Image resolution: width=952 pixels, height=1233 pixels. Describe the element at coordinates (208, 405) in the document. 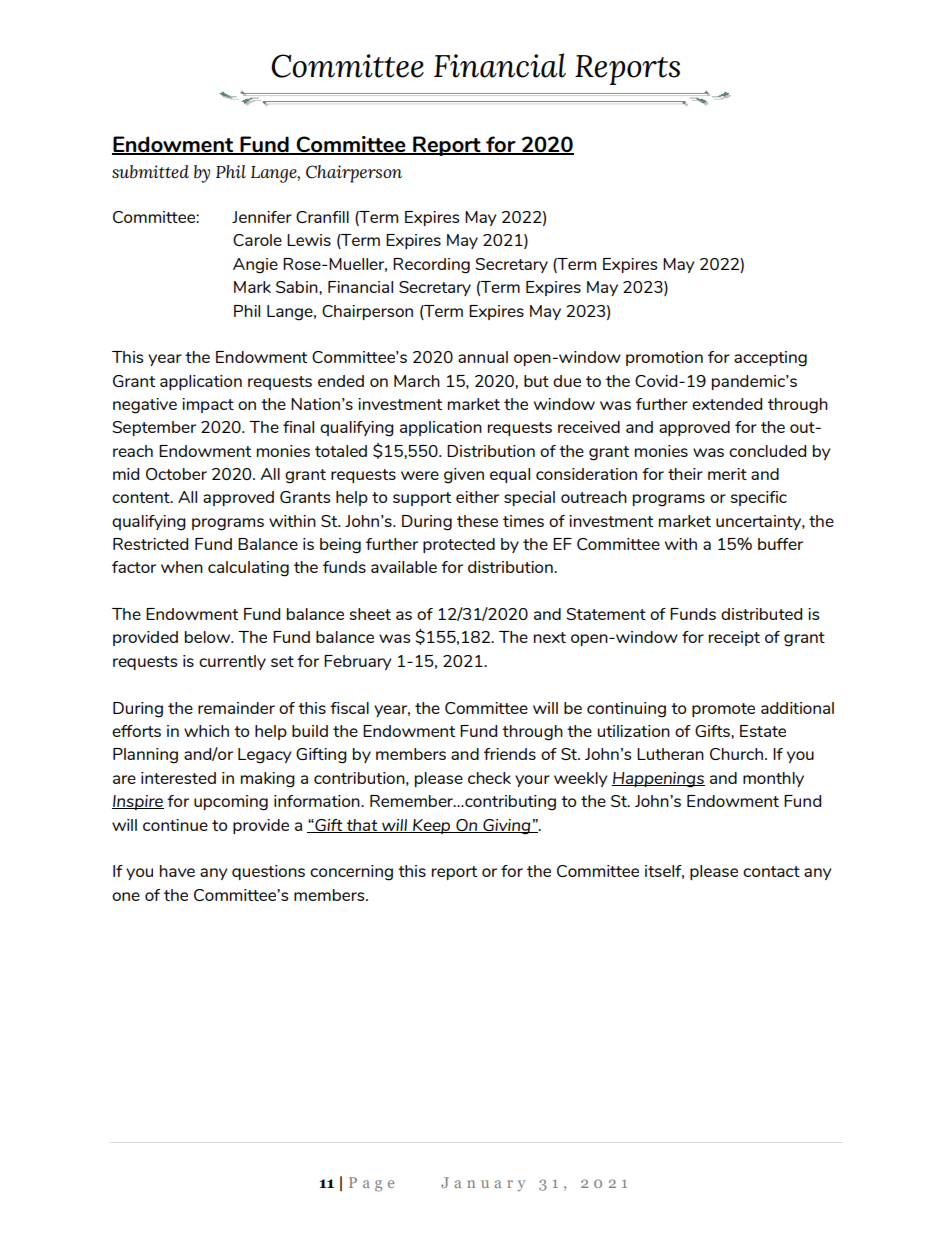

I see `impact` at that location.
